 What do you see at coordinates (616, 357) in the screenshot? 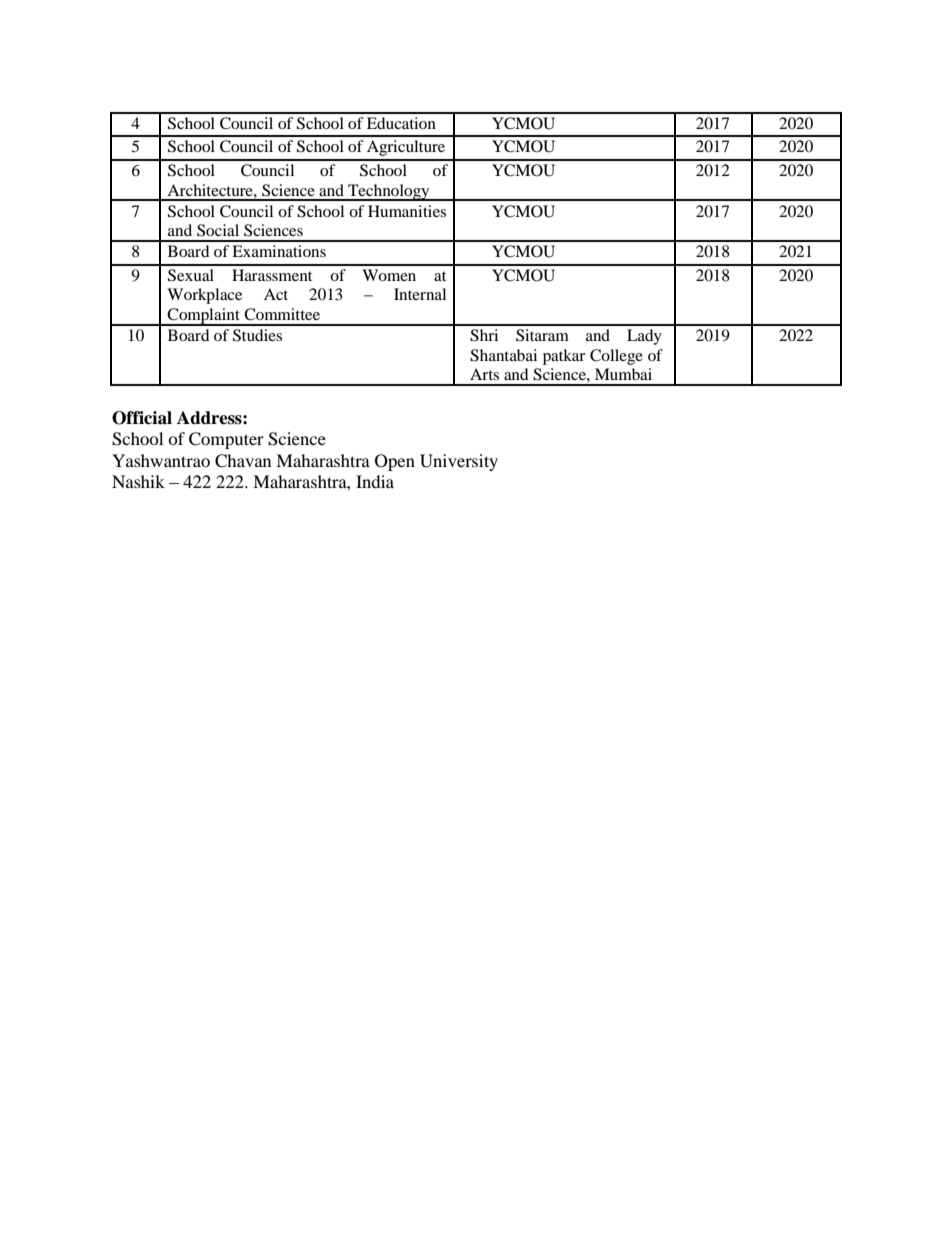
I see `College` at bounding box center [616, 357].
